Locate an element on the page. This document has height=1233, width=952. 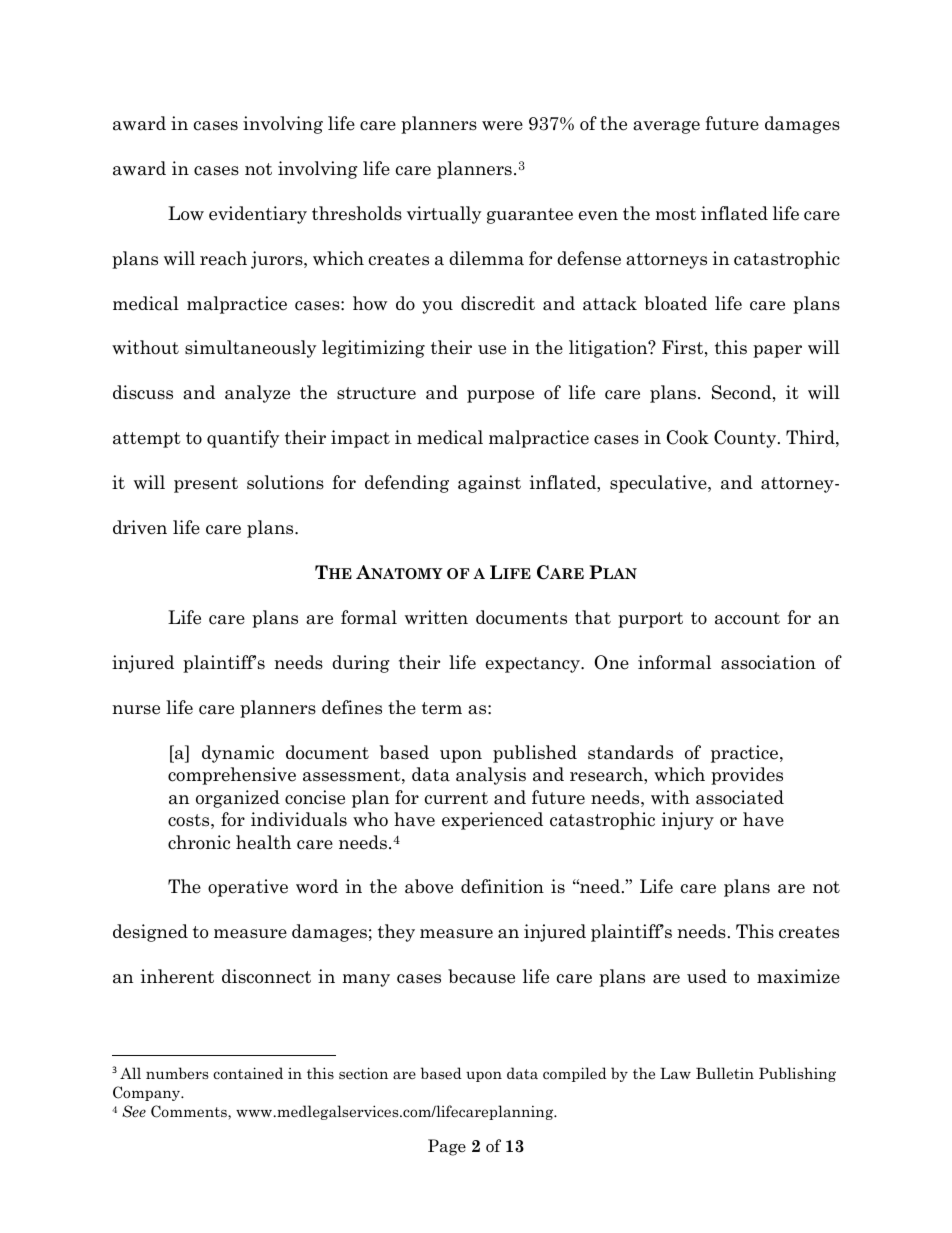
analyze is located at coordinates (257, 394).
